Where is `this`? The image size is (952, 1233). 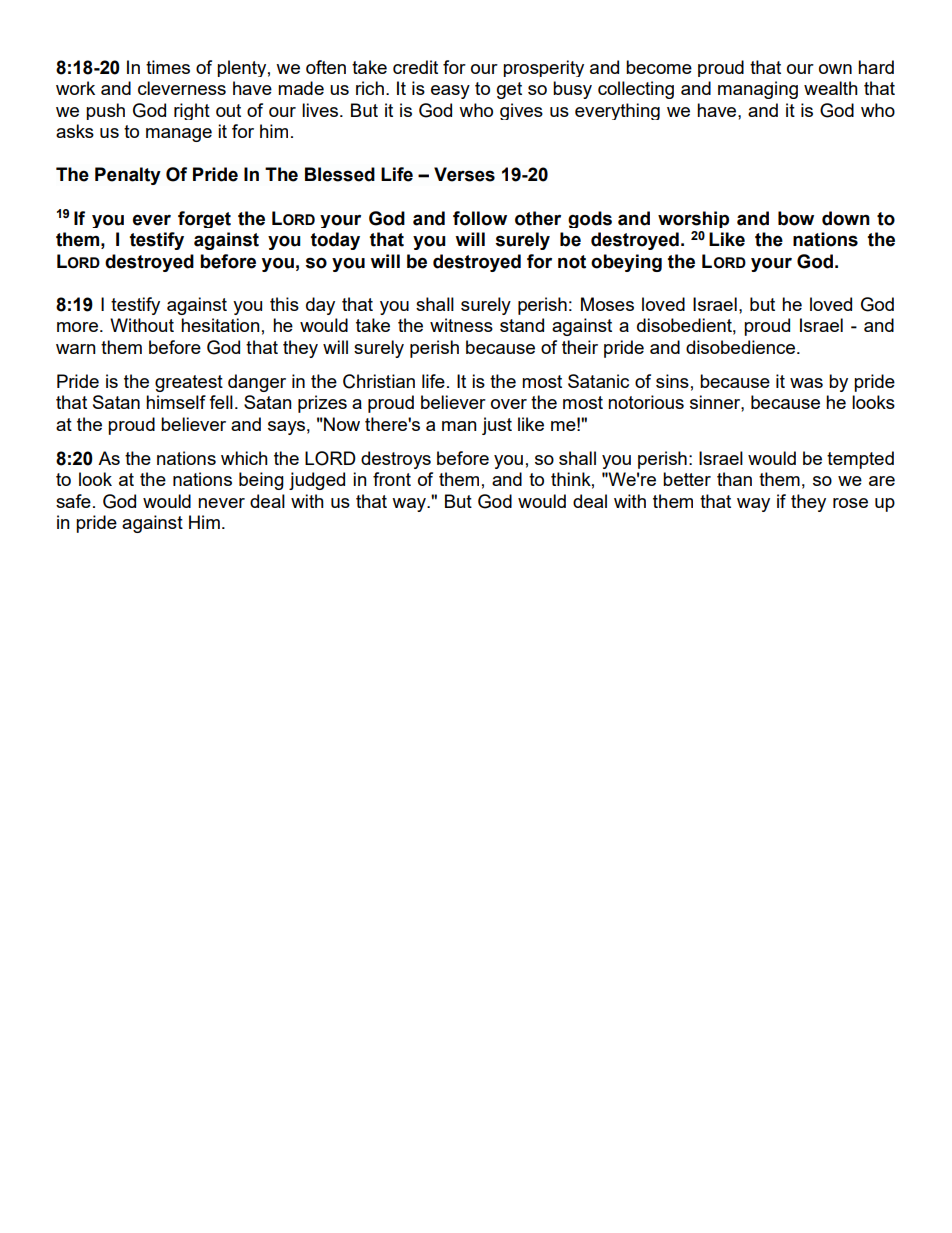
this is located at coordinates (284, 304).
